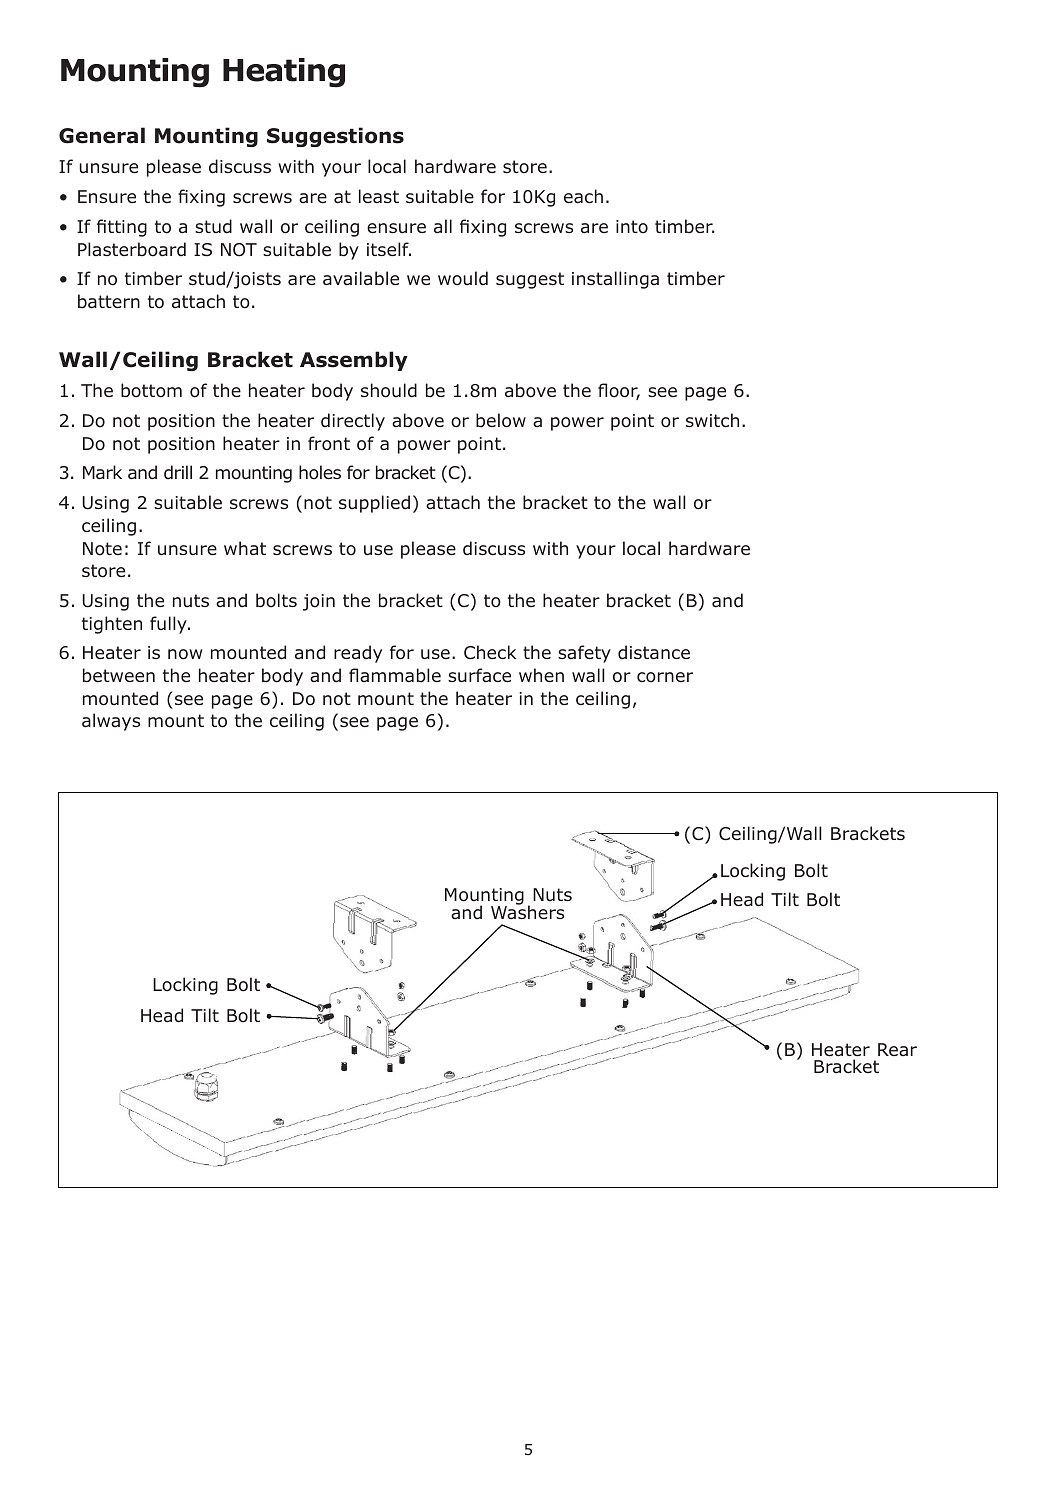 The image size is (1056, 1500). Describe the element at coordinates (583, 196) in the image. I see `each` at that location.
